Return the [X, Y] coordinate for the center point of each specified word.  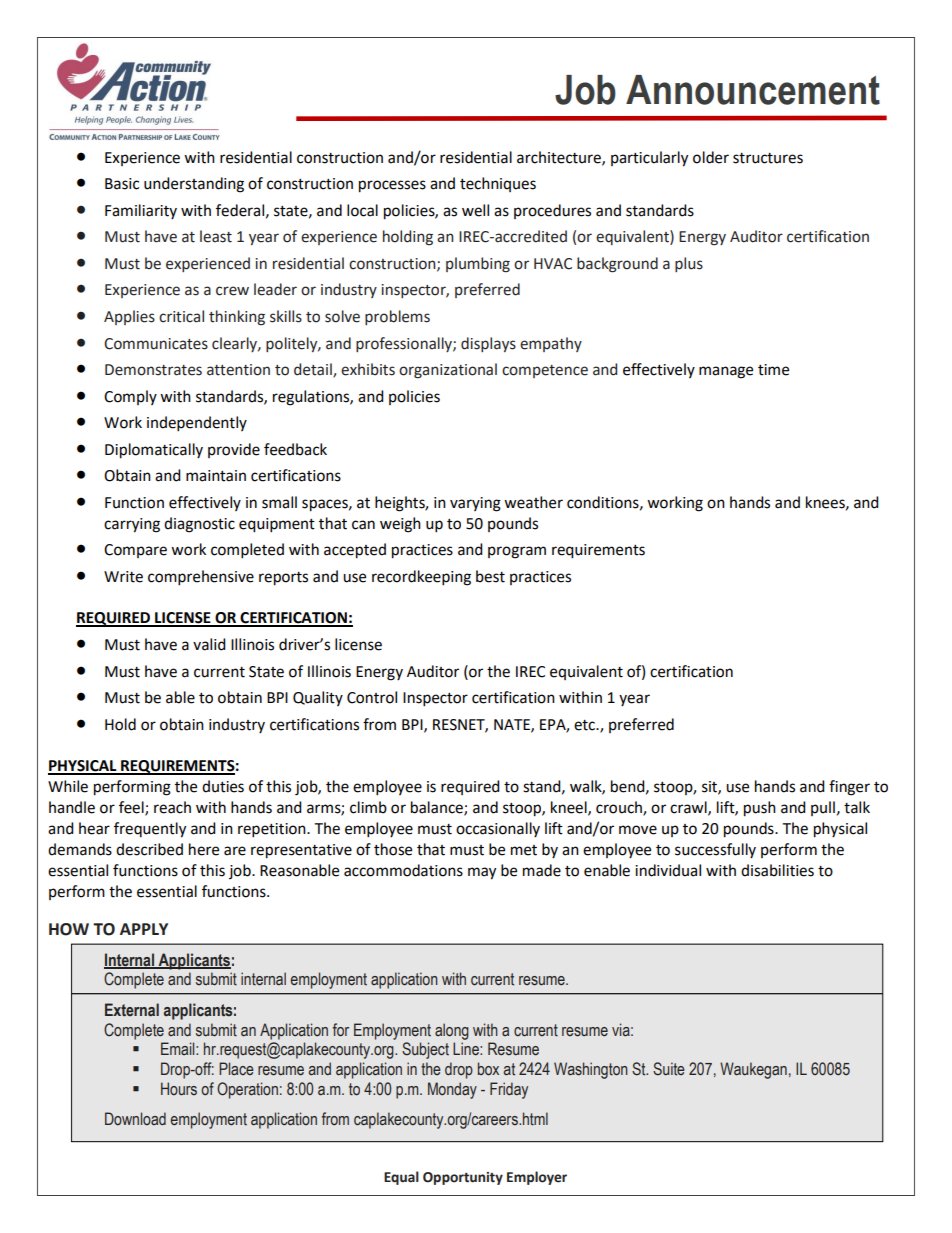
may [482, 873]
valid [209, 644]
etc [585, 725]
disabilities [777, 870]
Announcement [753, 90]
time [773, 370]
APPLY [144, 929]
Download [135, 1118]
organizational [448, 371]
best [490, 576]
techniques [498, 184]
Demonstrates [153, 370]
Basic [122, 184]
